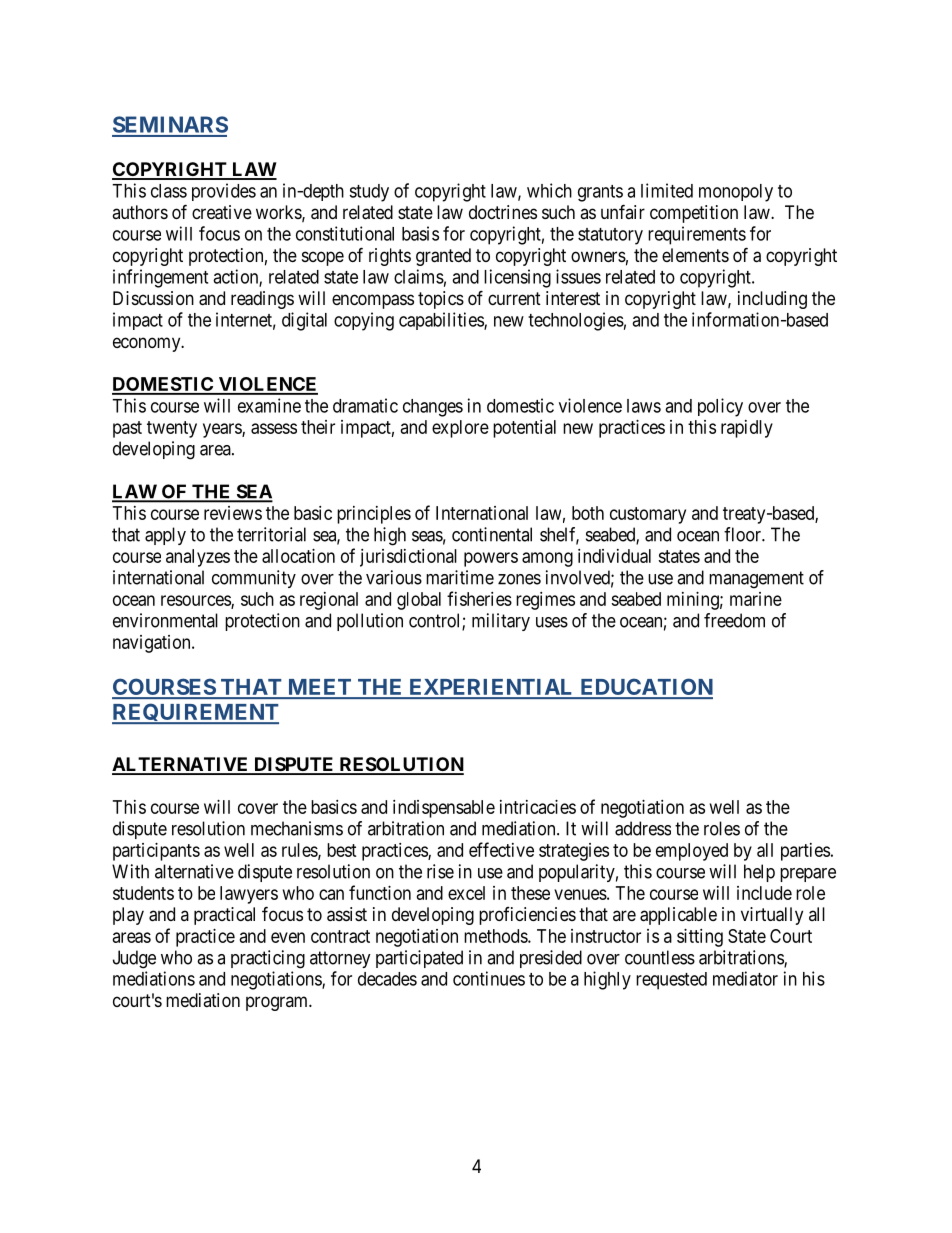 The width and height of the page is (952, 1233). I want to click on doctrines, so click(503, 212).
